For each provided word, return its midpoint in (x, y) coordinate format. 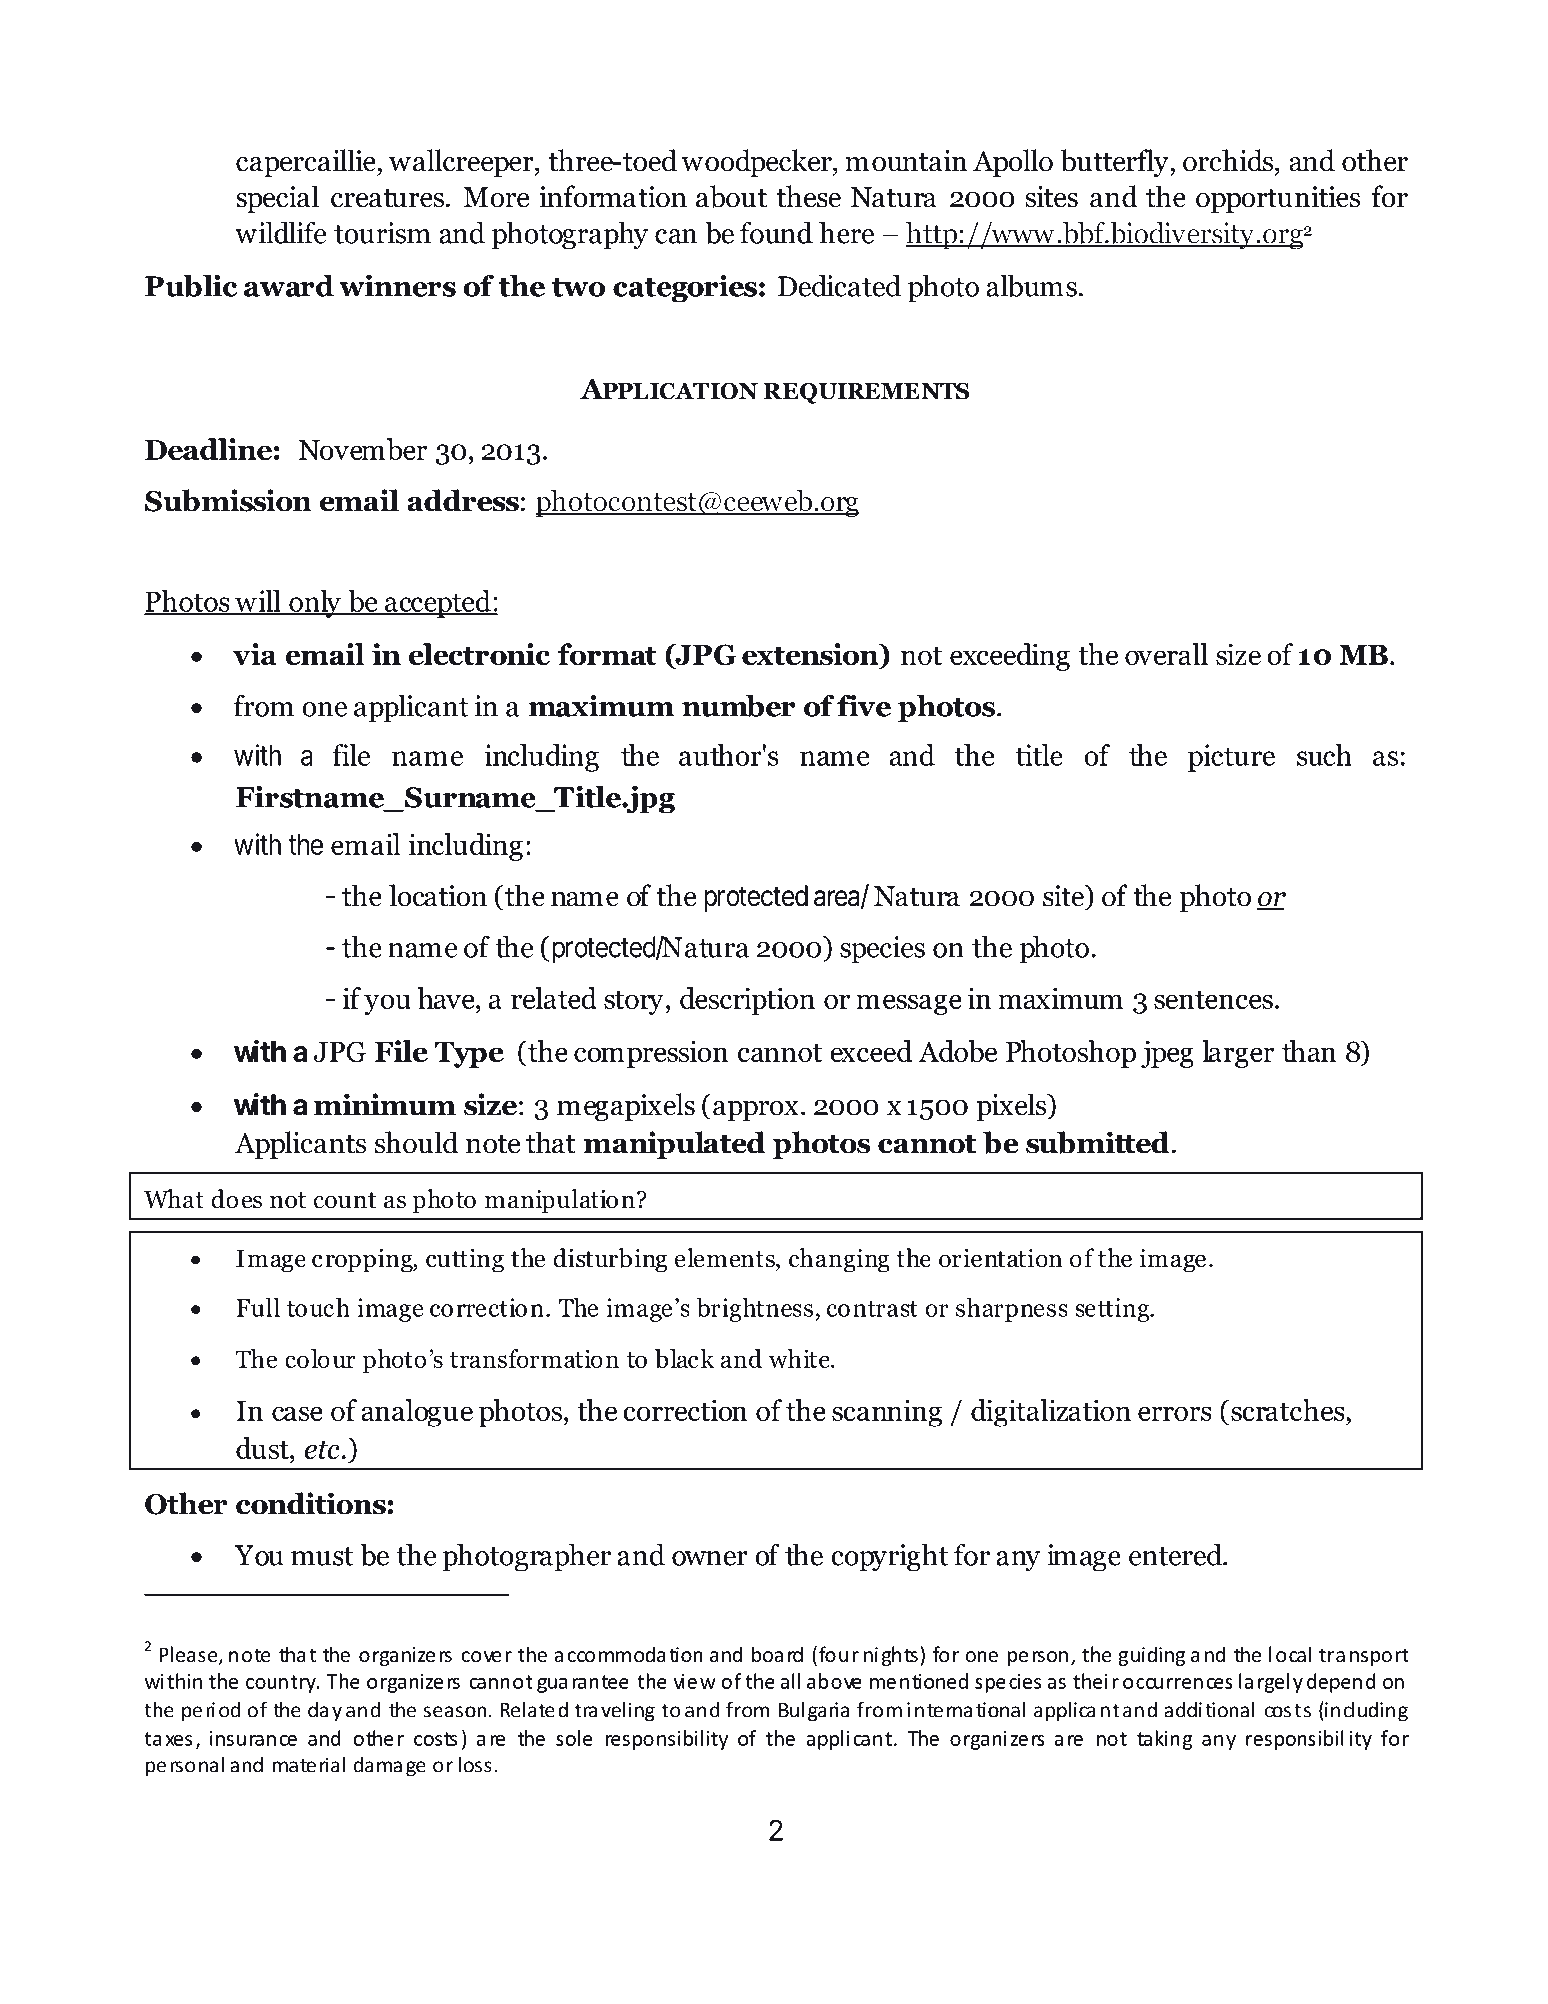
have (447, 998)
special (277, 199)
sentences (1213, 1000)
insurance (253, 1738)
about (731, 196)
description (747, 1001)
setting (1113, 1310)
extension (811, 655)
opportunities (1278, 199)
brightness (755, 1310)
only (315, 604)
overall (1166, 654)
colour (320, 1358)
